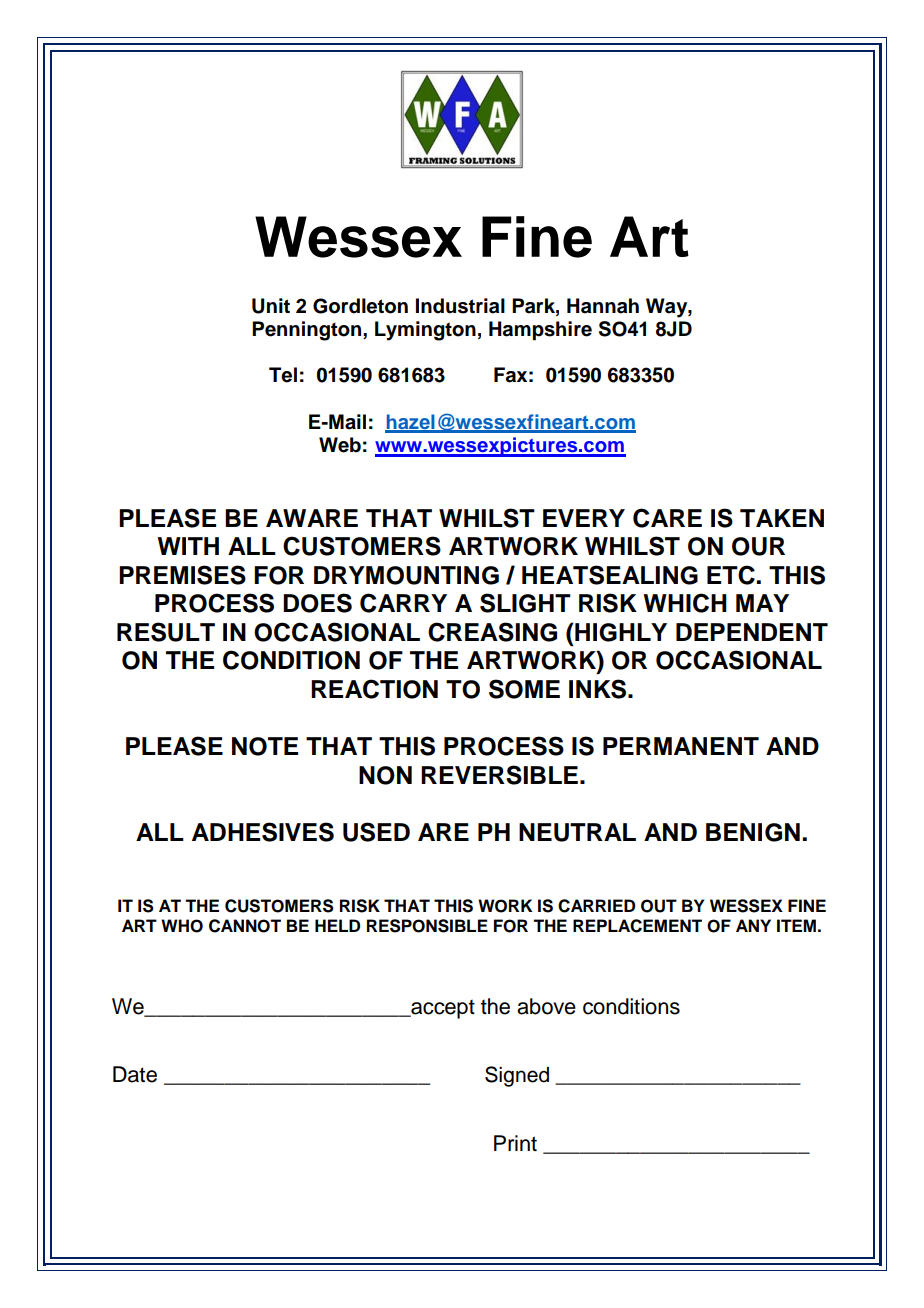 This screenshot has width=924, height=1308. Describe the element at coordinates (517, 1076) in the screenshot. I see `Signed` at that location.
